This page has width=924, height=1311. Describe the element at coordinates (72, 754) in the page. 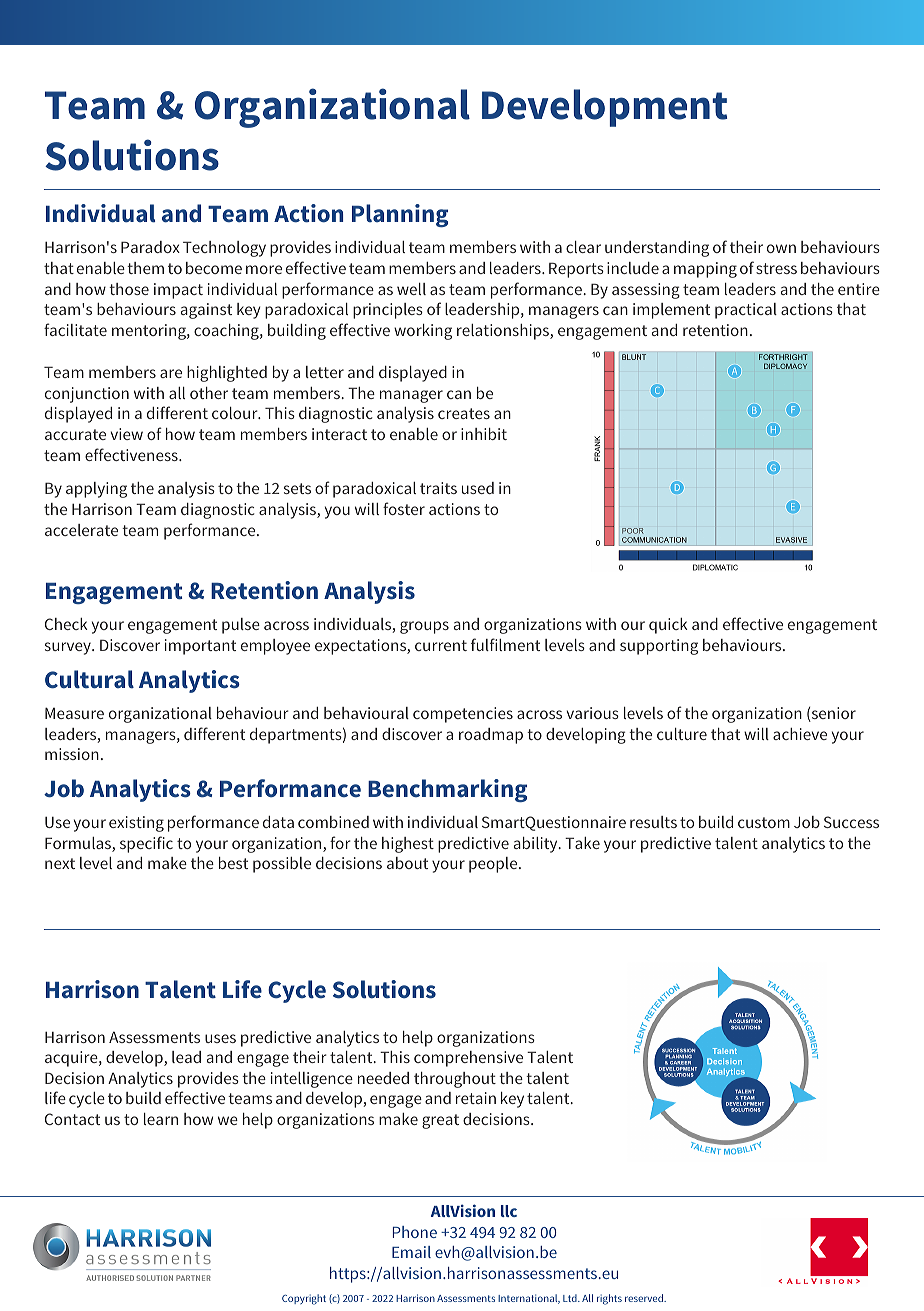

I see `mission` at that location.
